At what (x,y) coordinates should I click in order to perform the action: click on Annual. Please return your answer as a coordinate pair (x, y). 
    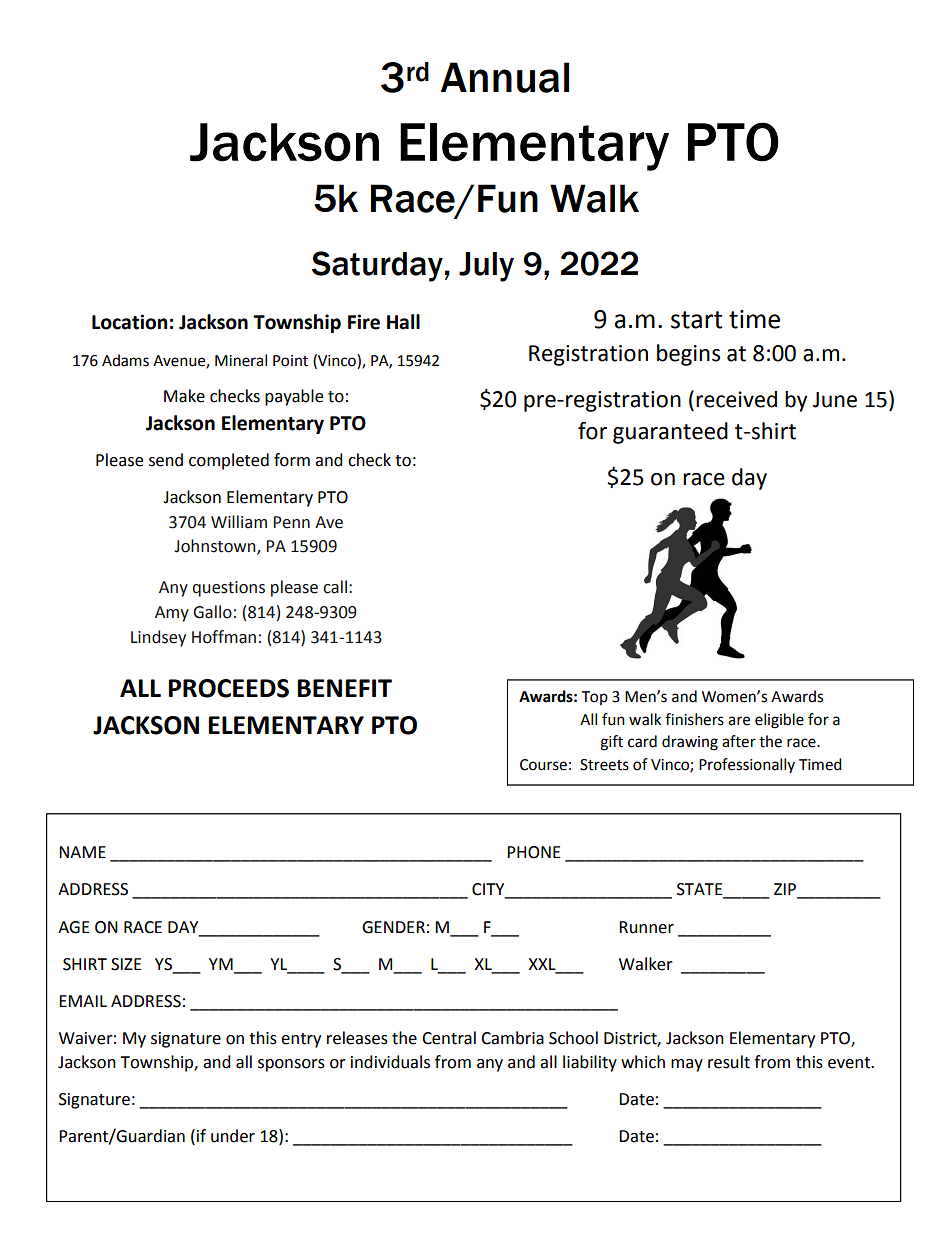
    Looking at the image, I should click on (505, 77).
